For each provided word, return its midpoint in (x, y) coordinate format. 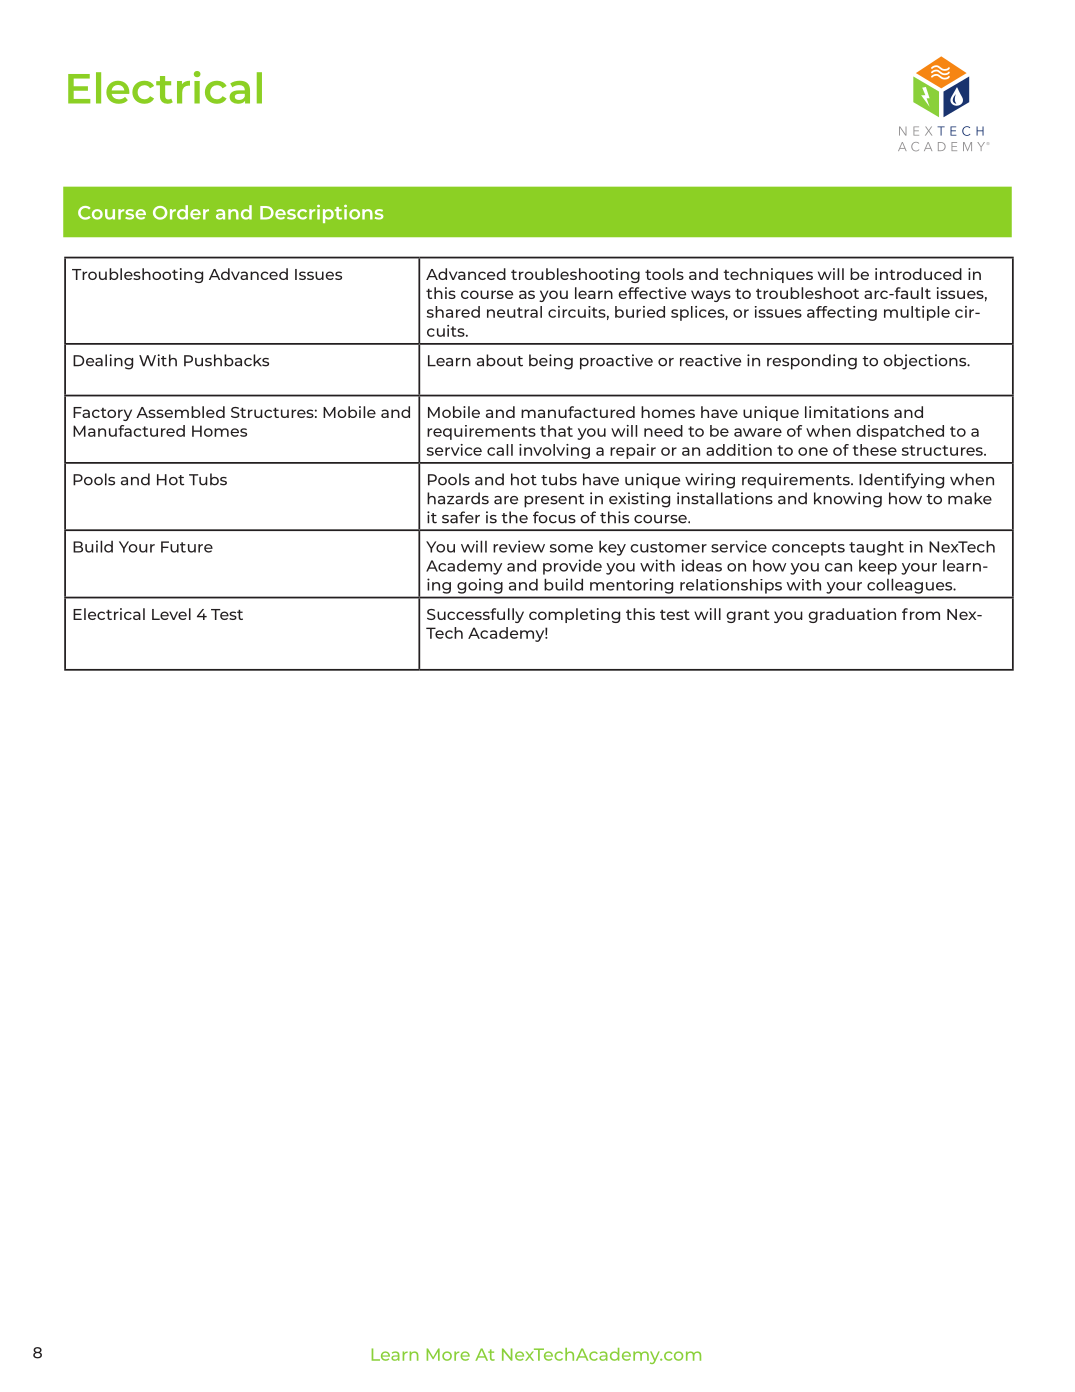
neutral (514, 312)
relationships (731, 586)
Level (171, 614)
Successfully (475, 615)
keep (878, 567)
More (448, 1354)
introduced (918, 274)
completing (574, 615)
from (921, 614)
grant (748, 616)
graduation (852, 615)
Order (181, 212)
